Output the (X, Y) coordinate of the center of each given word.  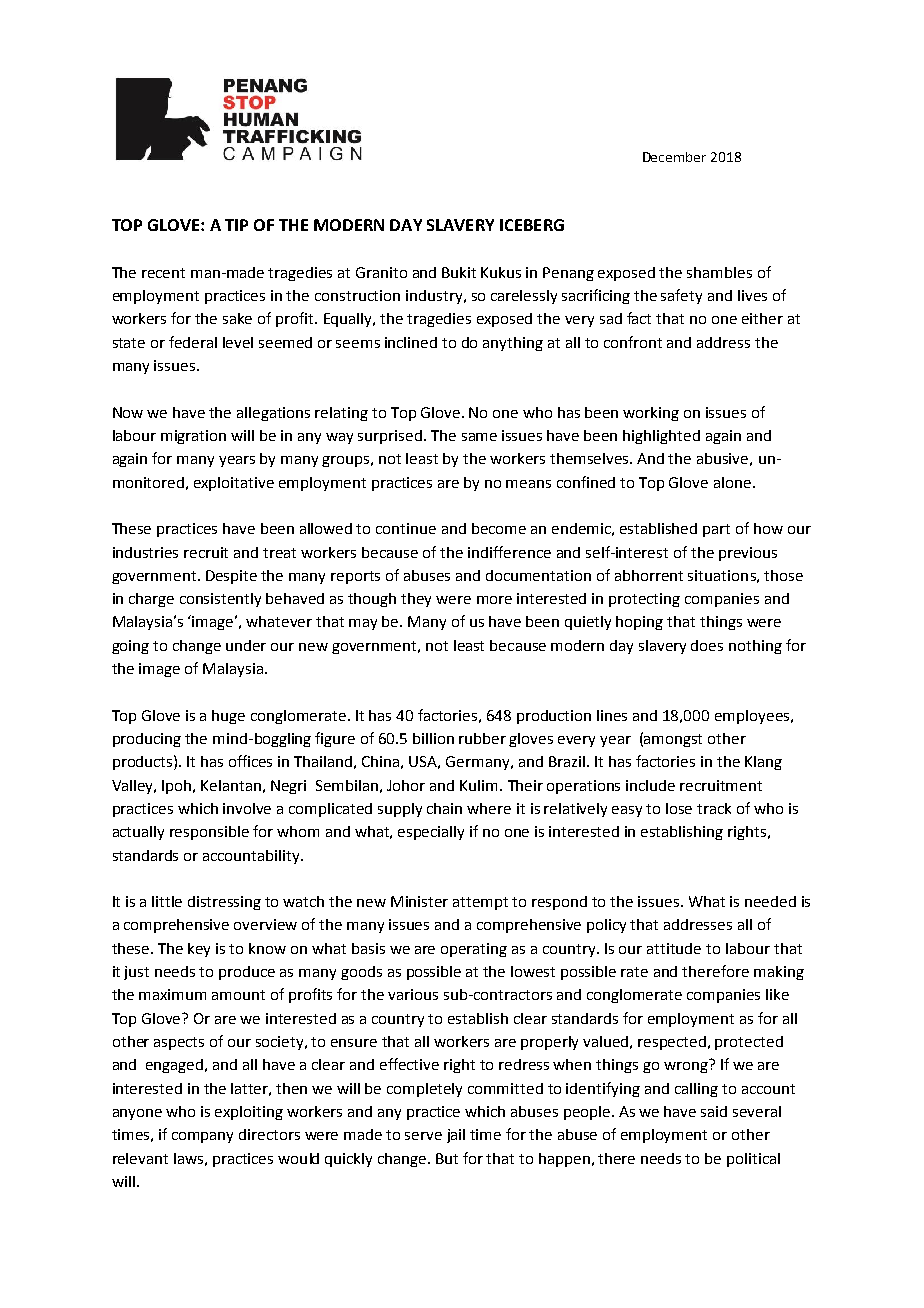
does (707, 645)
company (202, 1137)
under (246, 645)
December (674, 157)
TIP (236, 225)
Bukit (459, 272)
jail (456, 1136)
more (494, 600)
